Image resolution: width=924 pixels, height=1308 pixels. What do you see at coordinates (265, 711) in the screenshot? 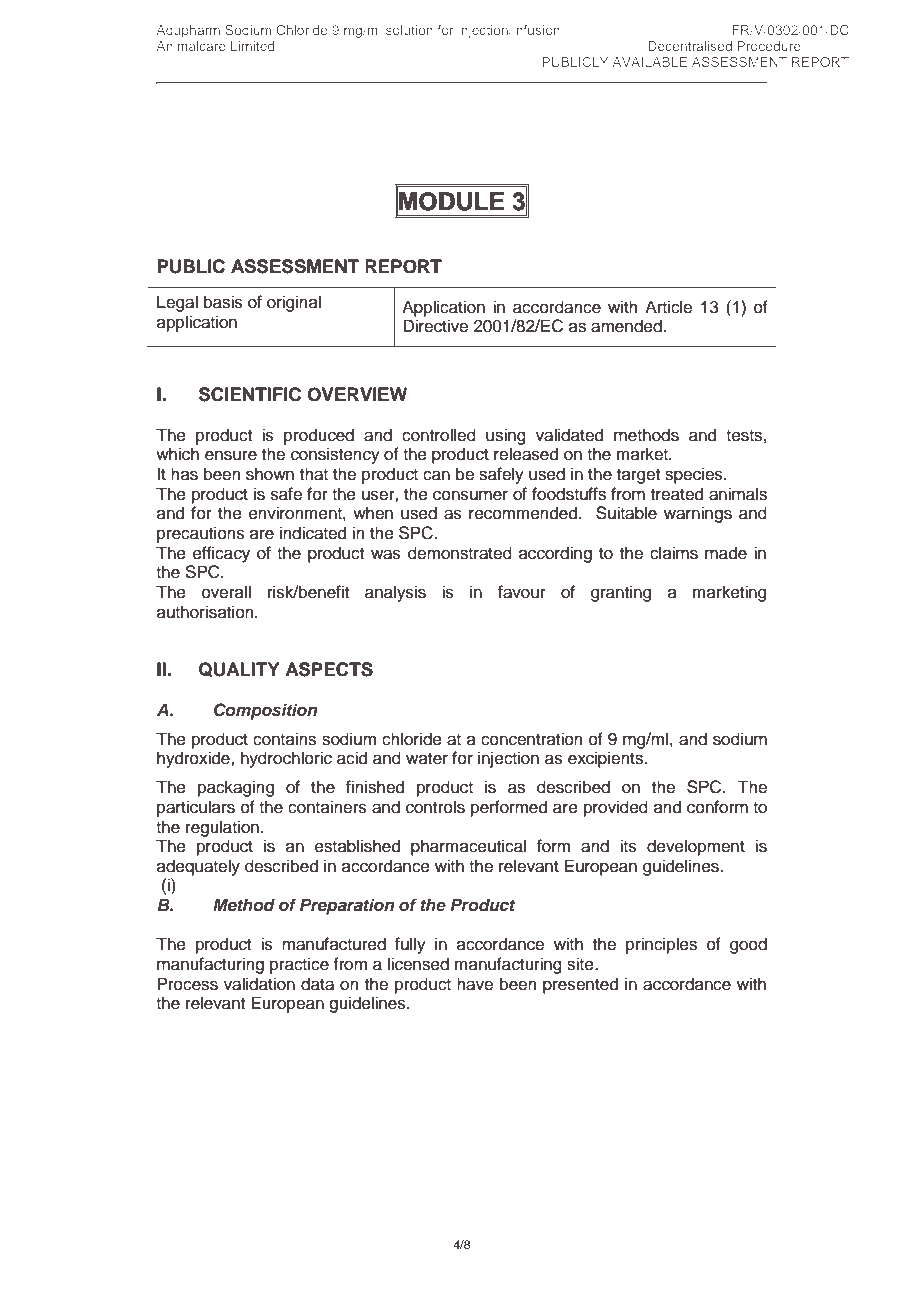
I see `Composition` at bounding box center [265, 711].
